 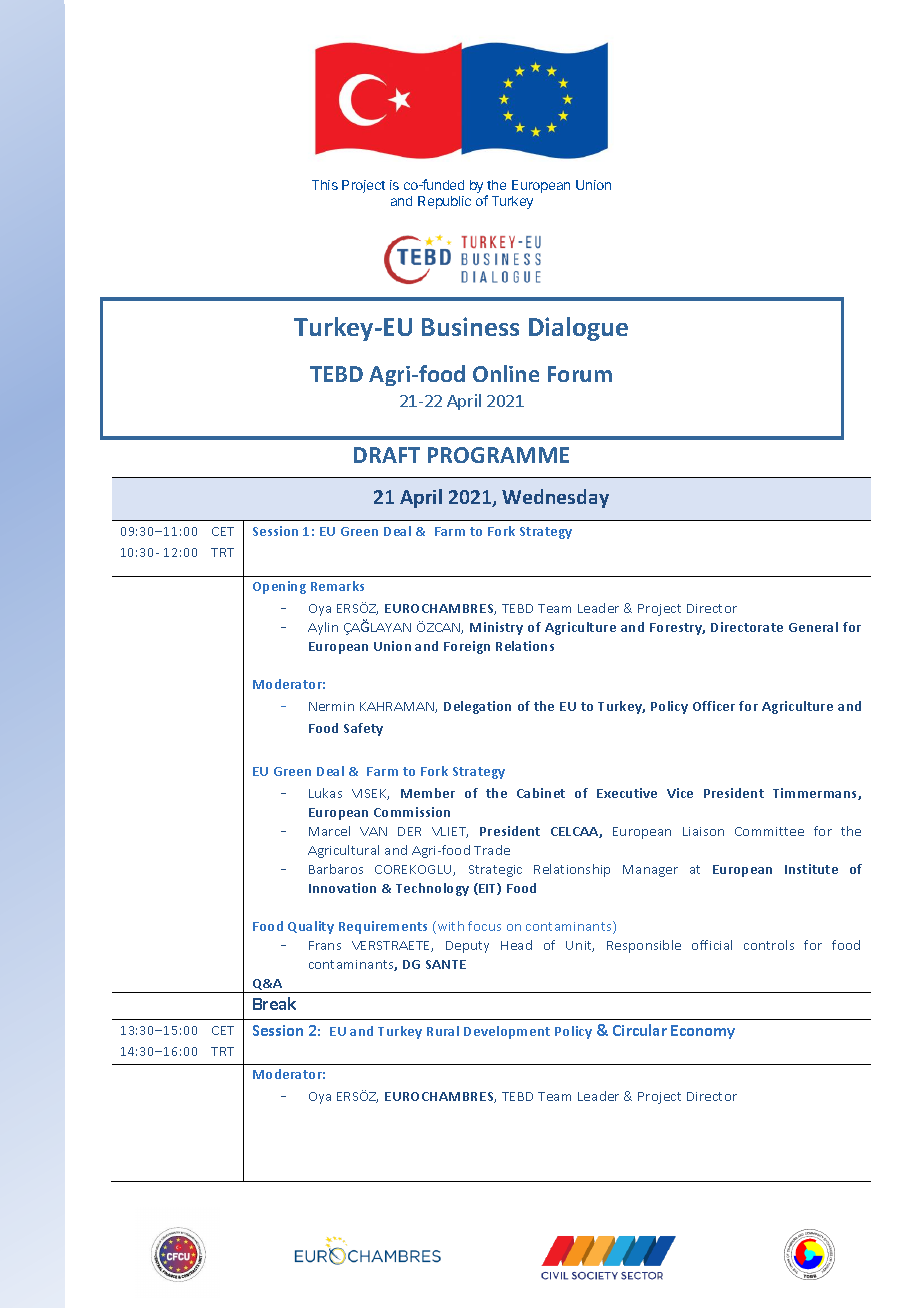 What do you see at coordinates (578, 329) in the screenshot?
I see `Dialogue` at bounding box center [578, 329].
